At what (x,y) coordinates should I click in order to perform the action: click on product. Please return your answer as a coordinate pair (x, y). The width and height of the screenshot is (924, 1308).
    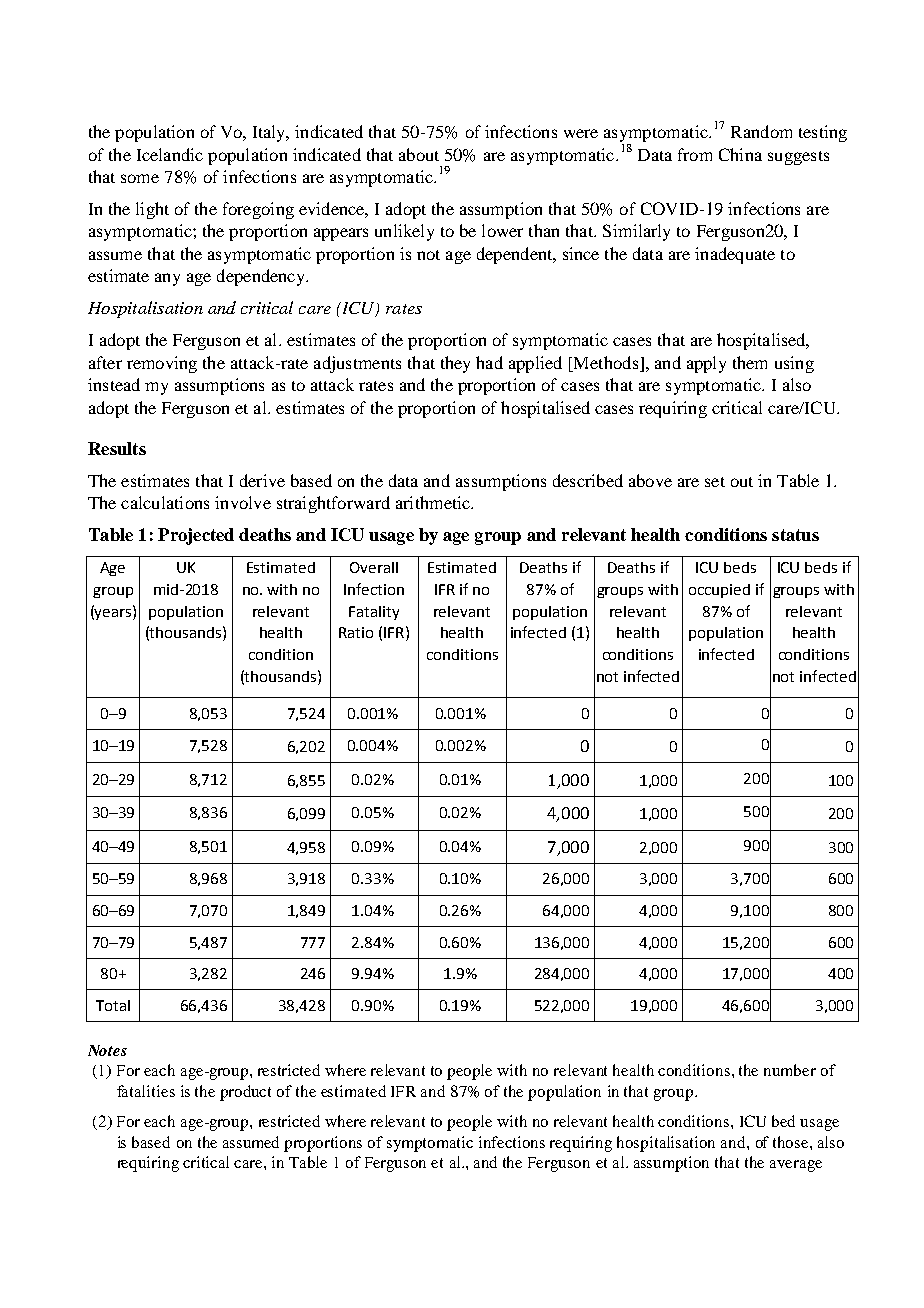
    Looking at the image, I should click on (245, 1093).
